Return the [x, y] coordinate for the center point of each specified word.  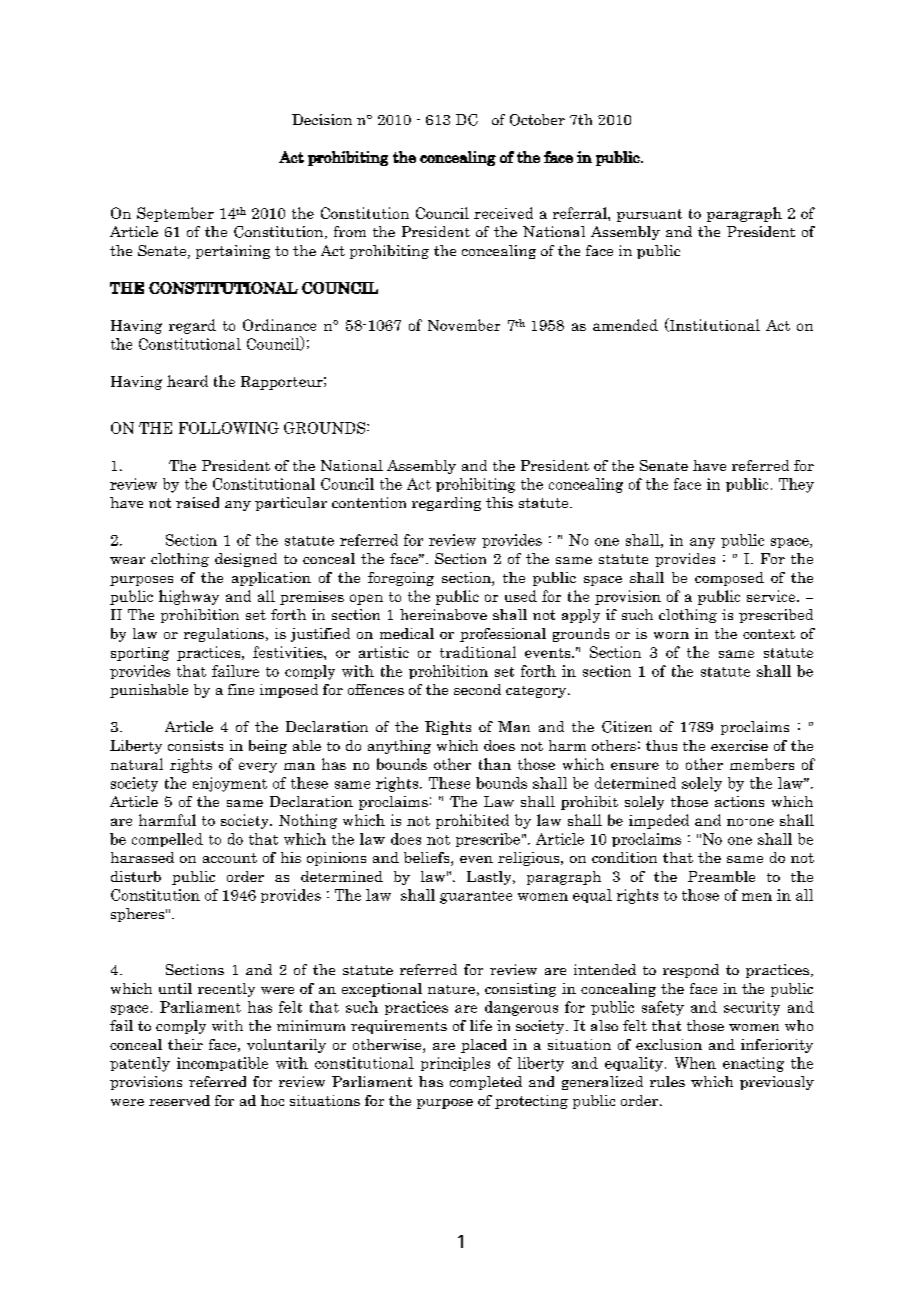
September [175, 214]
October [537, 120]
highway [189, 597]
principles [455, 1064]
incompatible [222, 1064]
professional [503, 635]
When [695, 1063]
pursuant [649, 215]
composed [729, 579]
